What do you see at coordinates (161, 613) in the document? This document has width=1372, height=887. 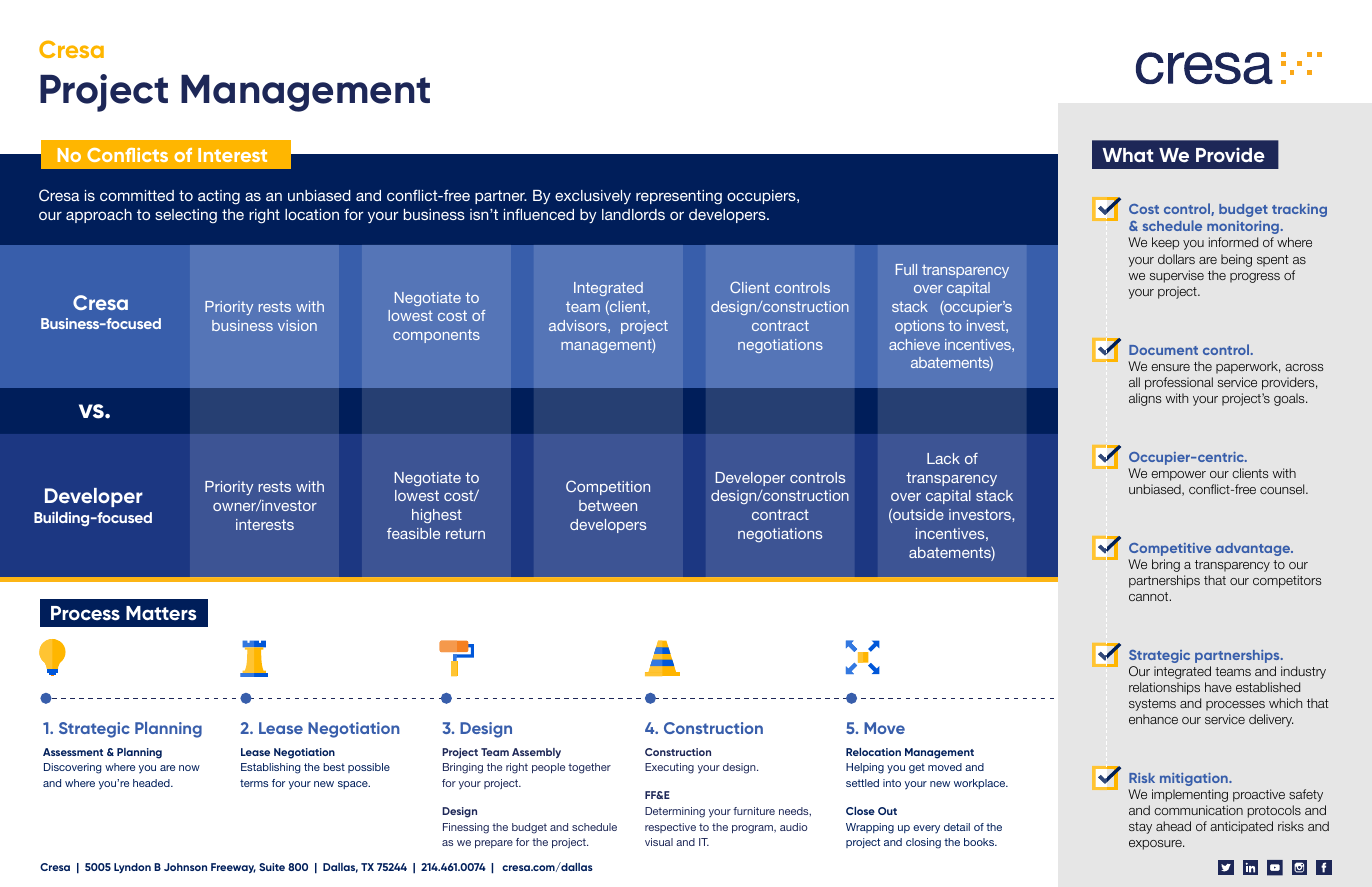 I see `Matters` at bounding box center [161, 613].
